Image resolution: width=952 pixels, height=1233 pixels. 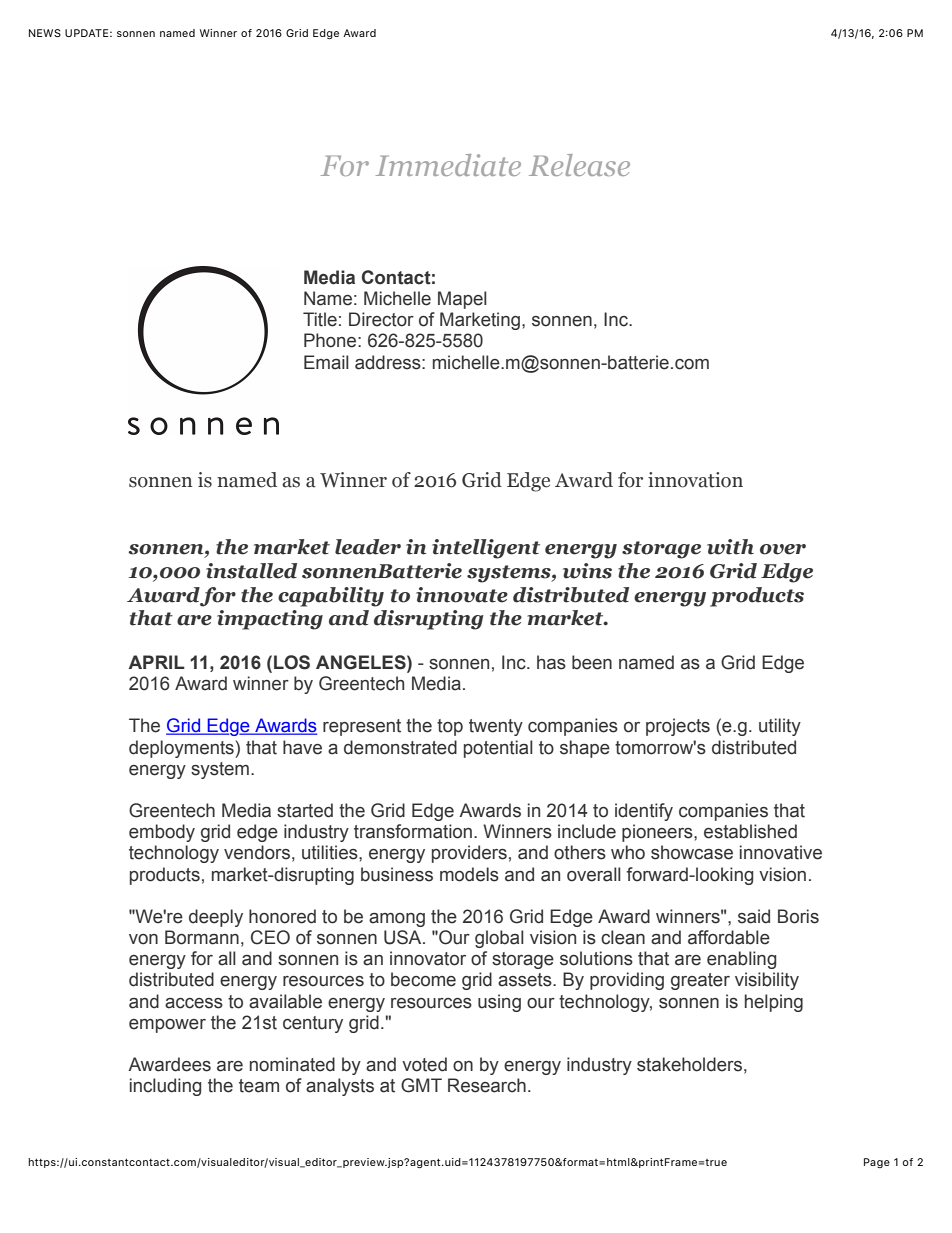 What do you see at coordinates (45, 33) in the screenshot?
I see `NEWS` at bounding box center [45, 33].
